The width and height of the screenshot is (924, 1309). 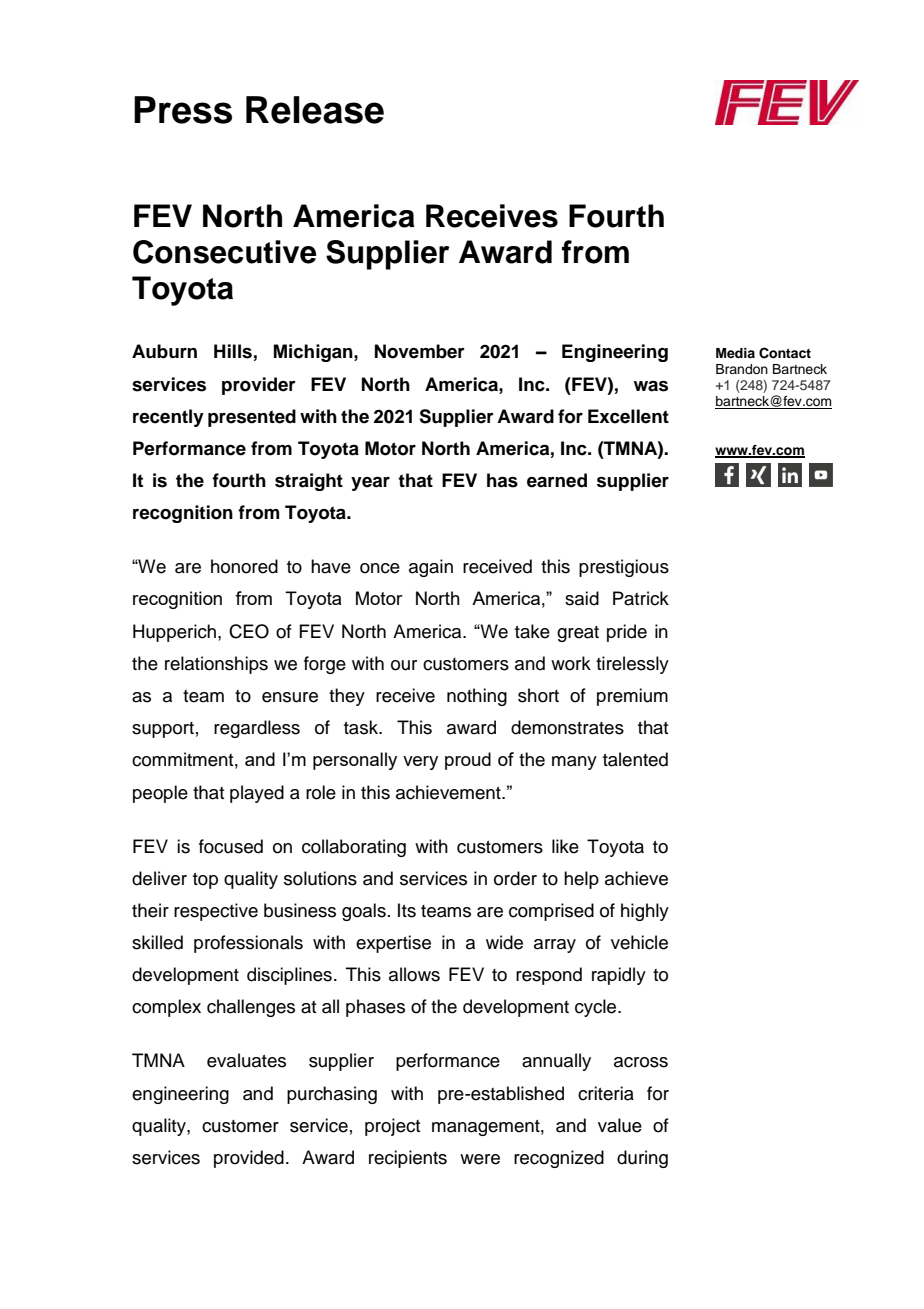 I want to click on Press, so click(x=183, y=110).
